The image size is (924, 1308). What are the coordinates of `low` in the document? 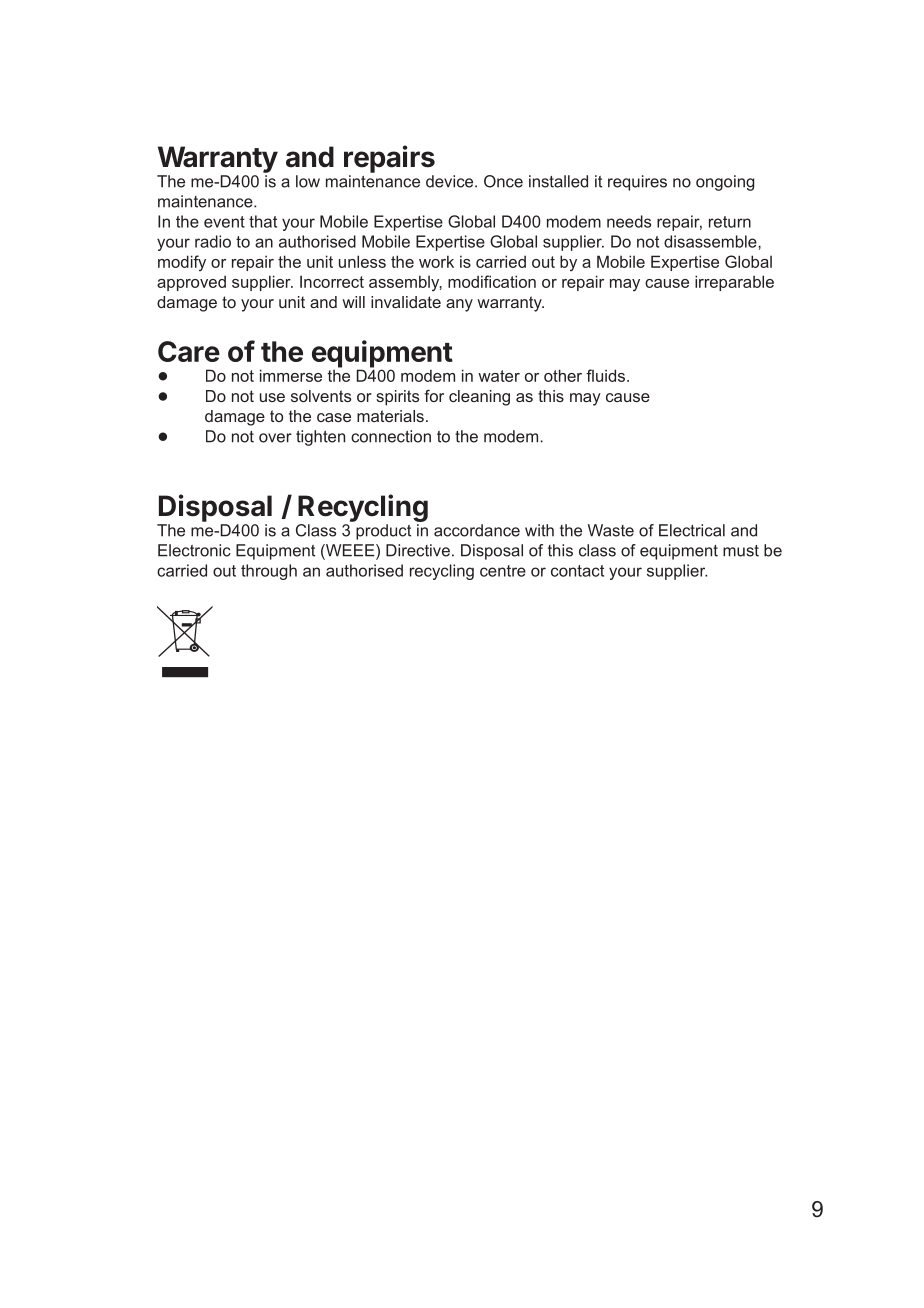 It's located at (308, 181).
